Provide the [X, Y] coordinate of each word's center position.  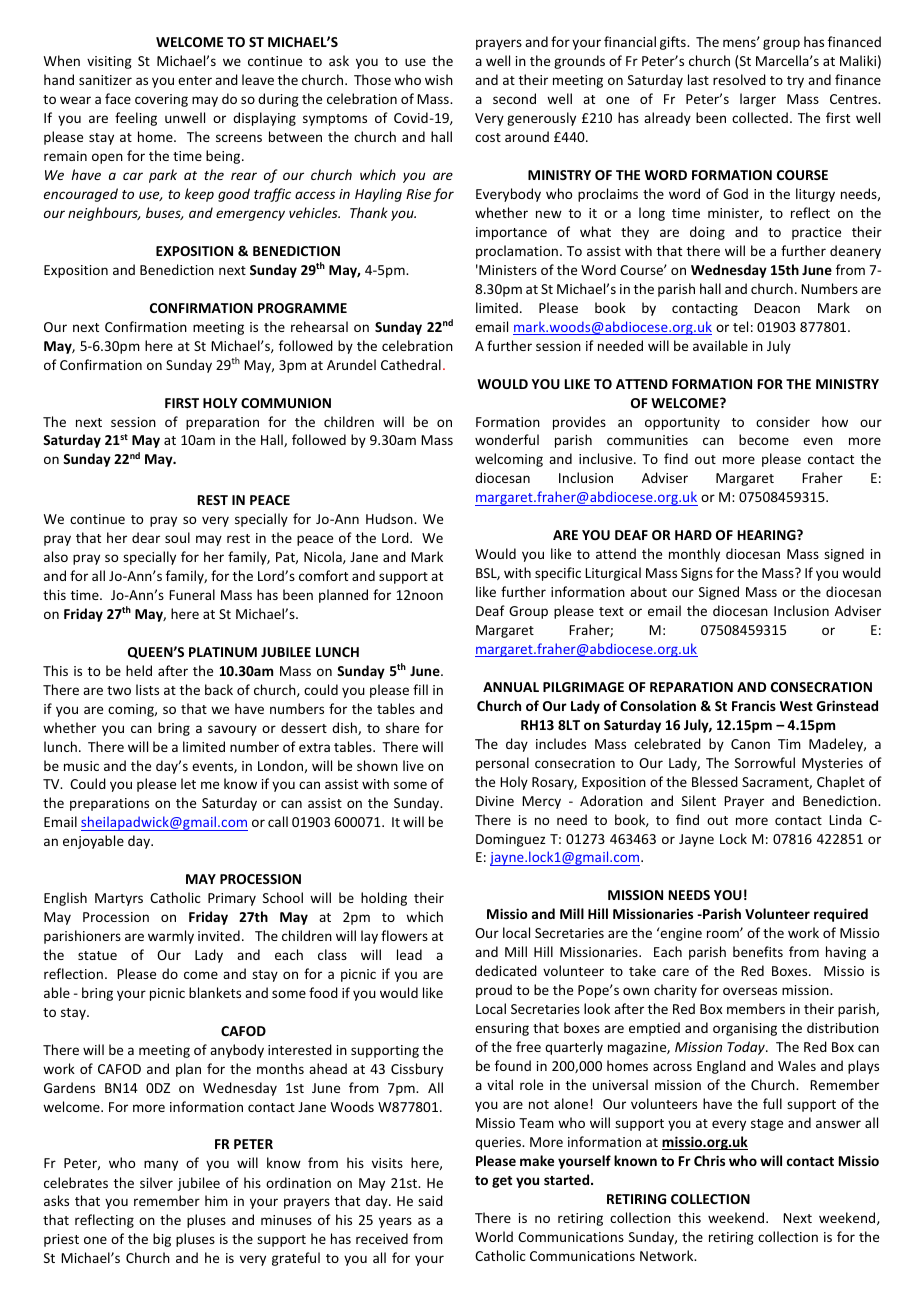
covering [161, 100]
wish [439, 79]
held [139, 670]
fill [420, 689]
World [494, 1236]
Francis [754, 706]
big [162, 1240]
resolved [739, 79]
